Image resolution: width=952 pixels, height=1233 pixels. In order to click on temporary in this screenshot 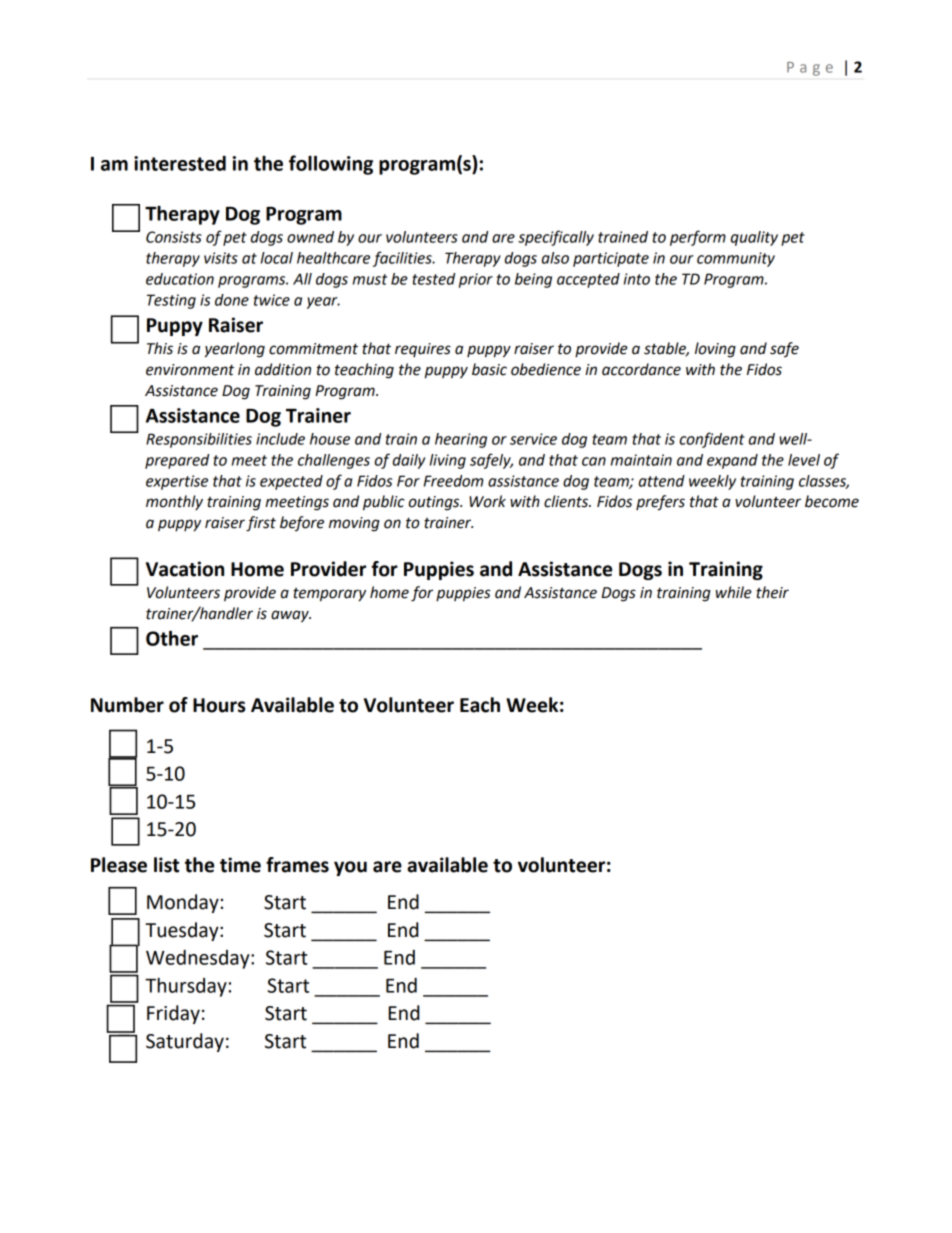, I will do `click(329, 595)`.
